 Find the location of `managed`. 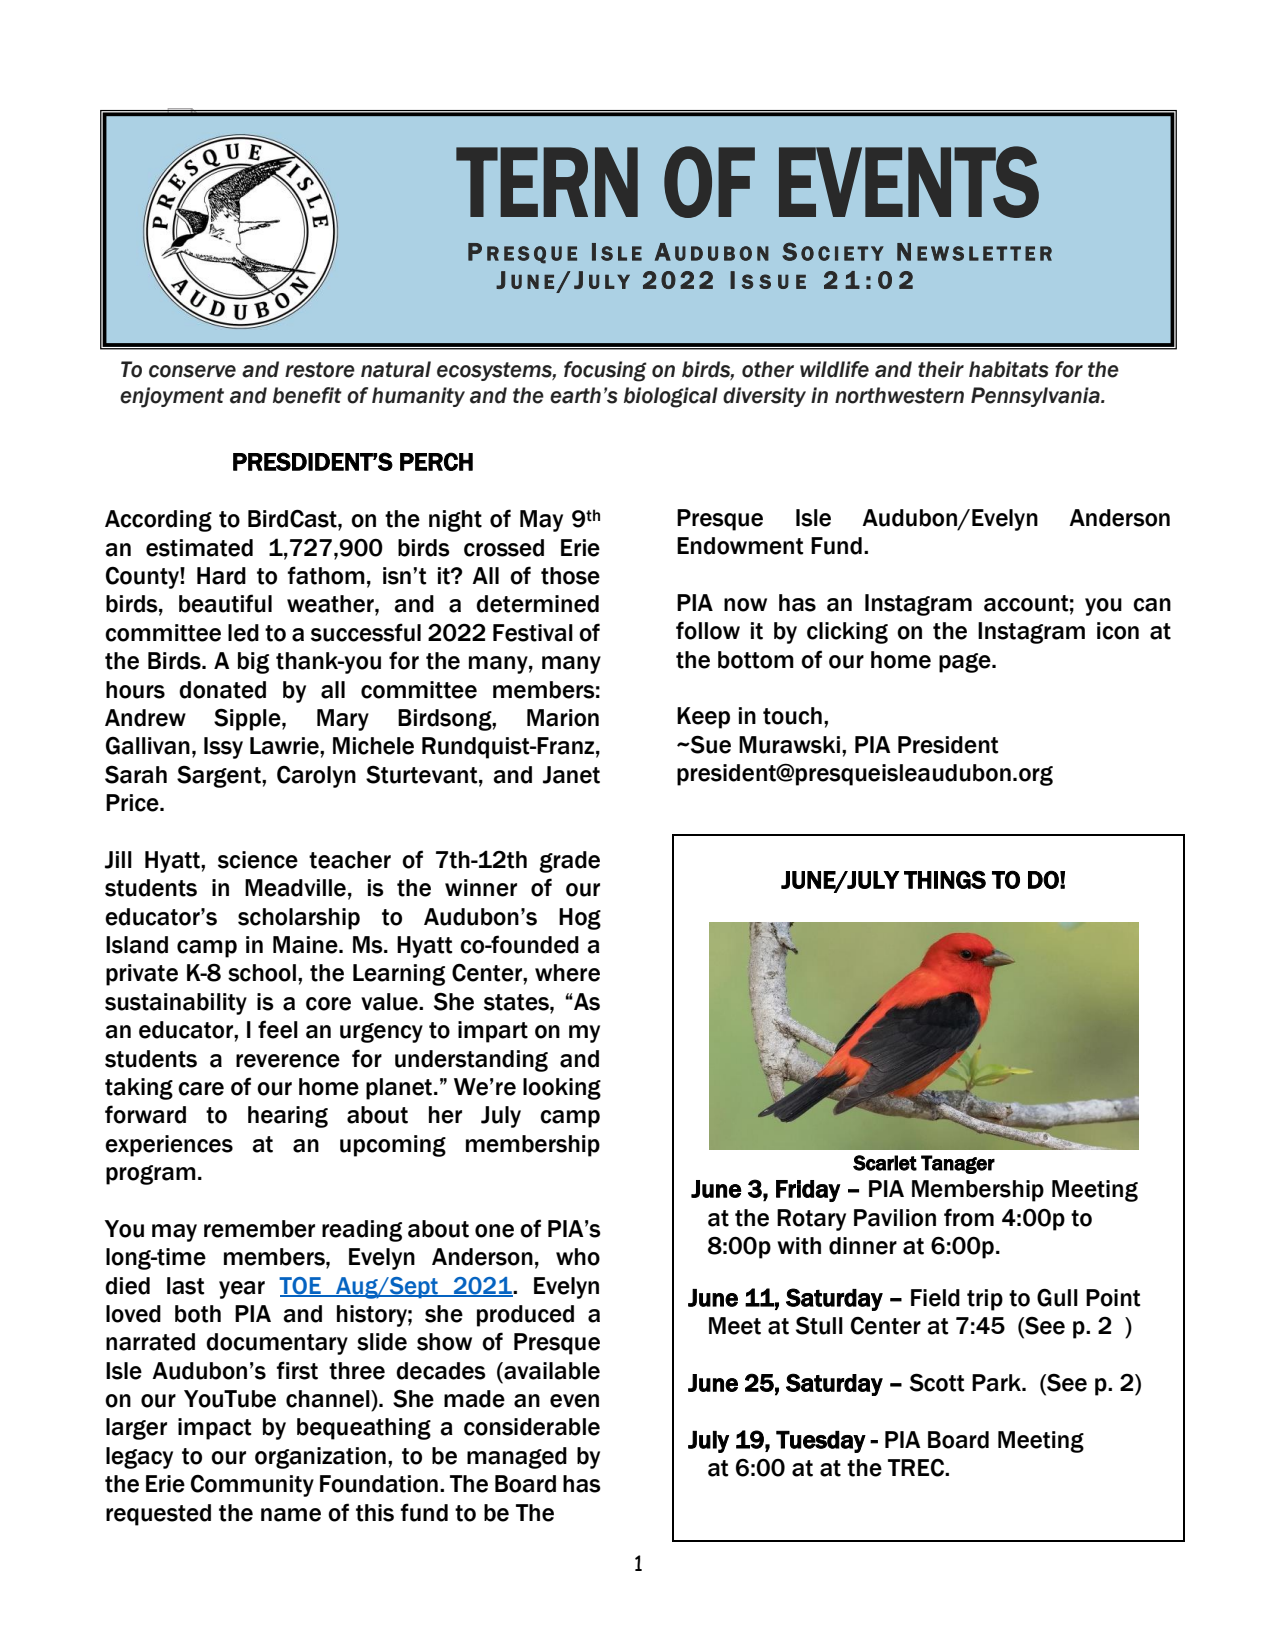

managed is located at coordinates (517, 1458).
